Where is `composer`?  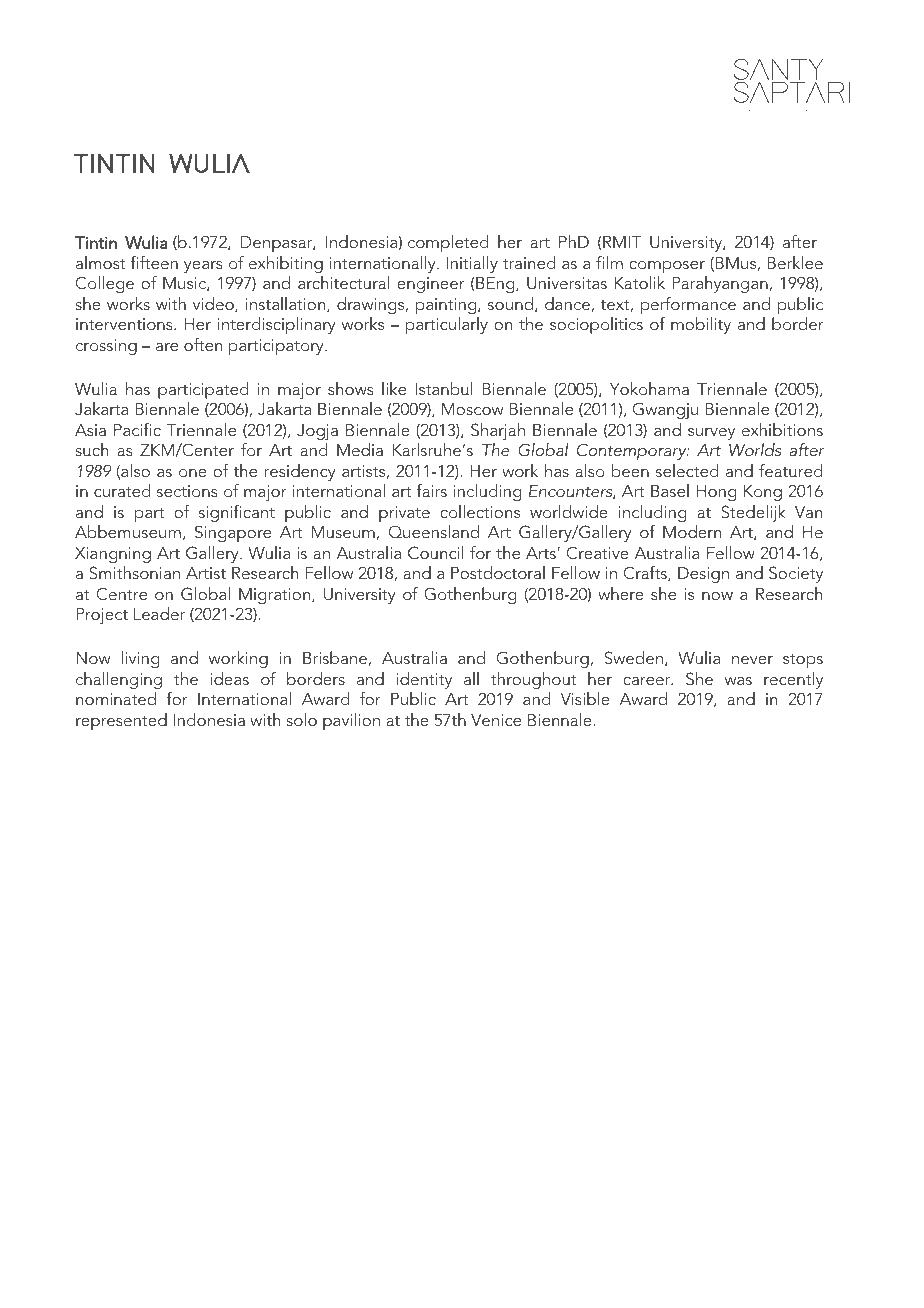 composer is located at coordinates (667, 267).
